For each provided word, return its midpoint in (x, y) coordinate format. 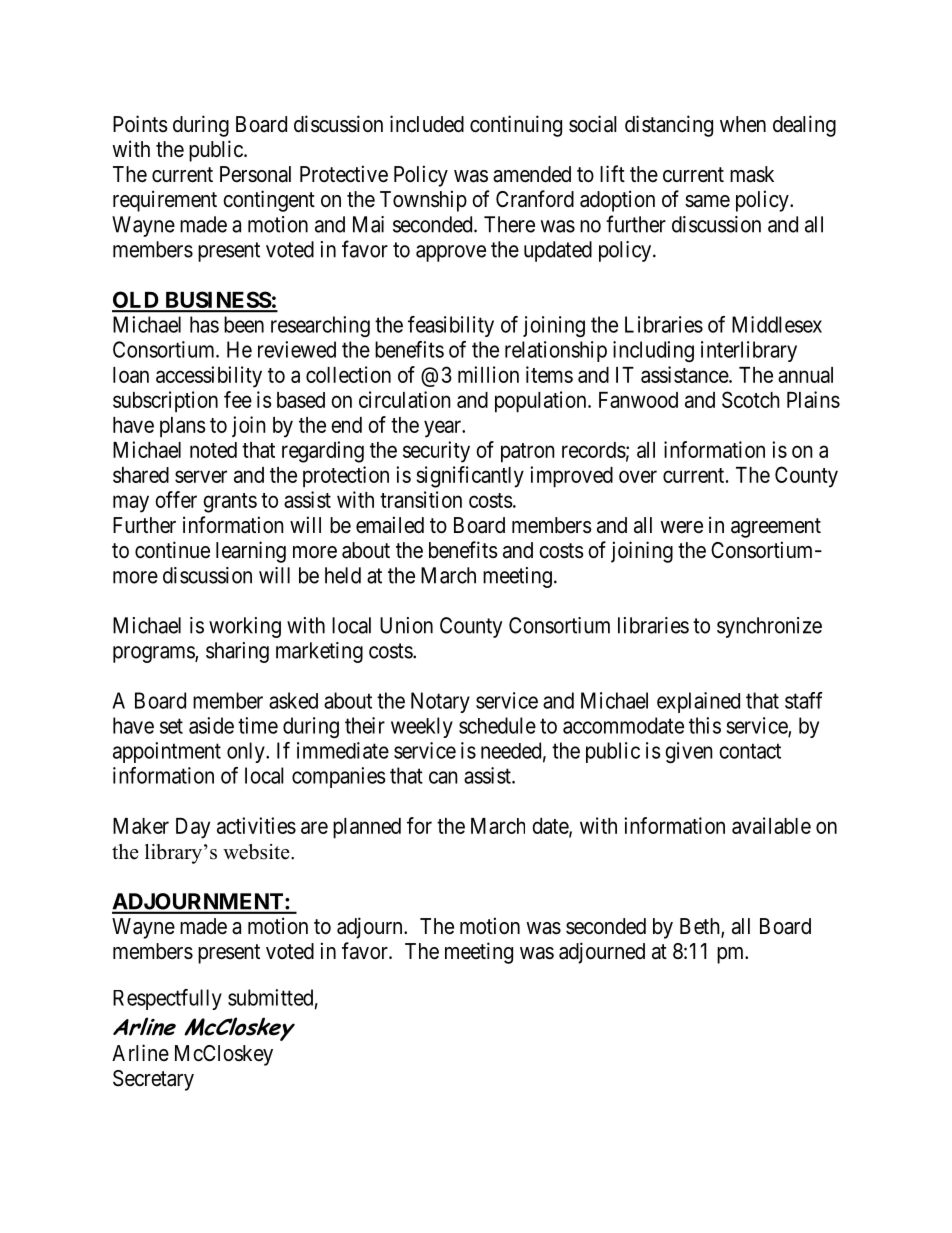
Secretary (153, 1080)
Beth (701, 927)
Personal (255, 174)
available (771, 825)
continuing (516, 126)
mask (752, 174)
